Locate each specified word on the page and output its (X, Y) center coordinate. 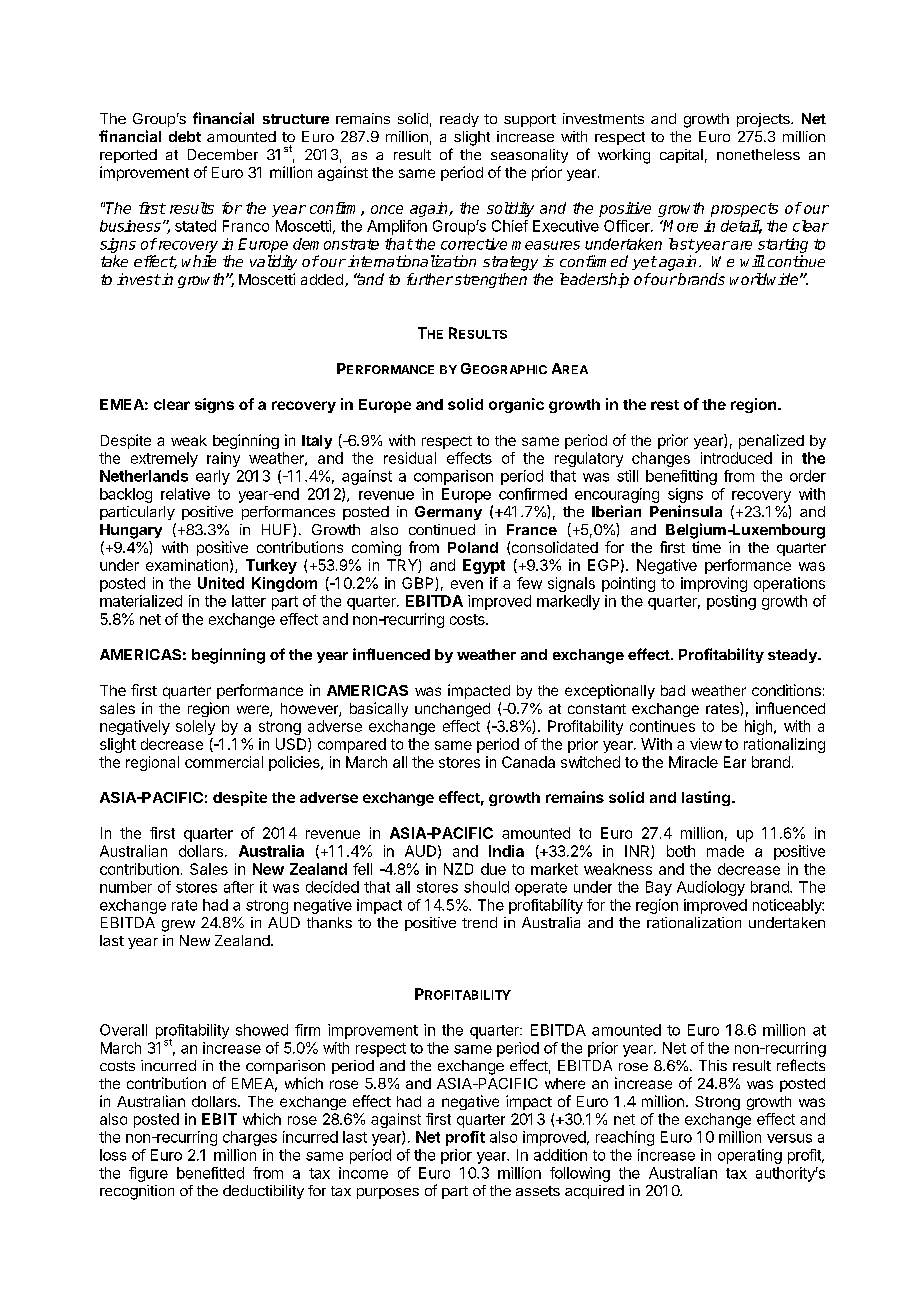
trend (479, 922)
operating (750, 1156)
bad (673, 690)
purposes (388, 1193)
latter (249, 601)
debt (185, 136)
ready (459, 120)
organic (516, 405)
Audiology (711, 888)
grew (178, 926)
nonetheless (758, 154)
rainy (223, 459)
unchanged (452, 710)
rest (665, 405)
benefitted (210, 1173)
